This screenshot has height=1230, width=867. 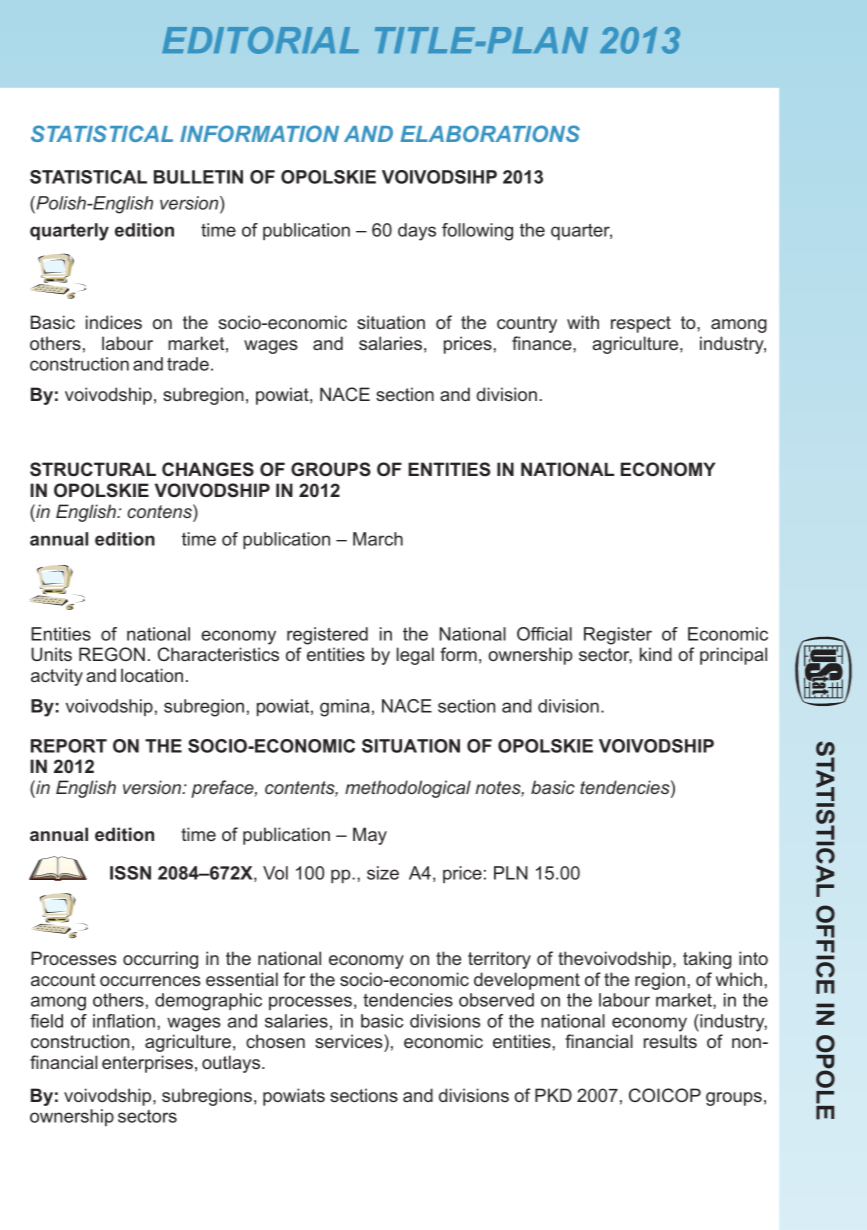 I want to click on EDITORIAL, so click(x=260, y=40).
